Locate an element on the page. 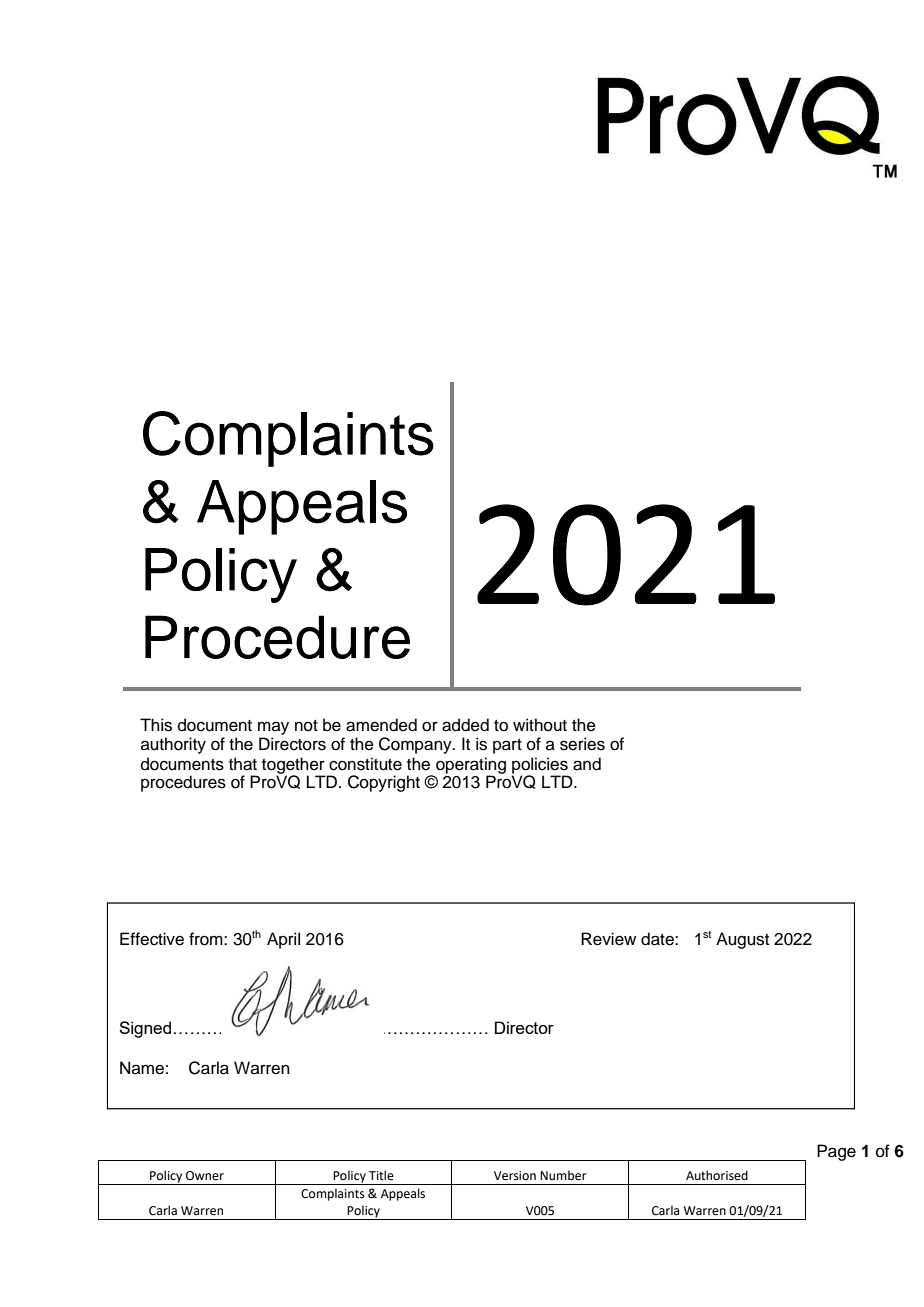 Image resolution: width=924 pixels, height=1307 pixels. Review is located at coordinates (608, 939).
